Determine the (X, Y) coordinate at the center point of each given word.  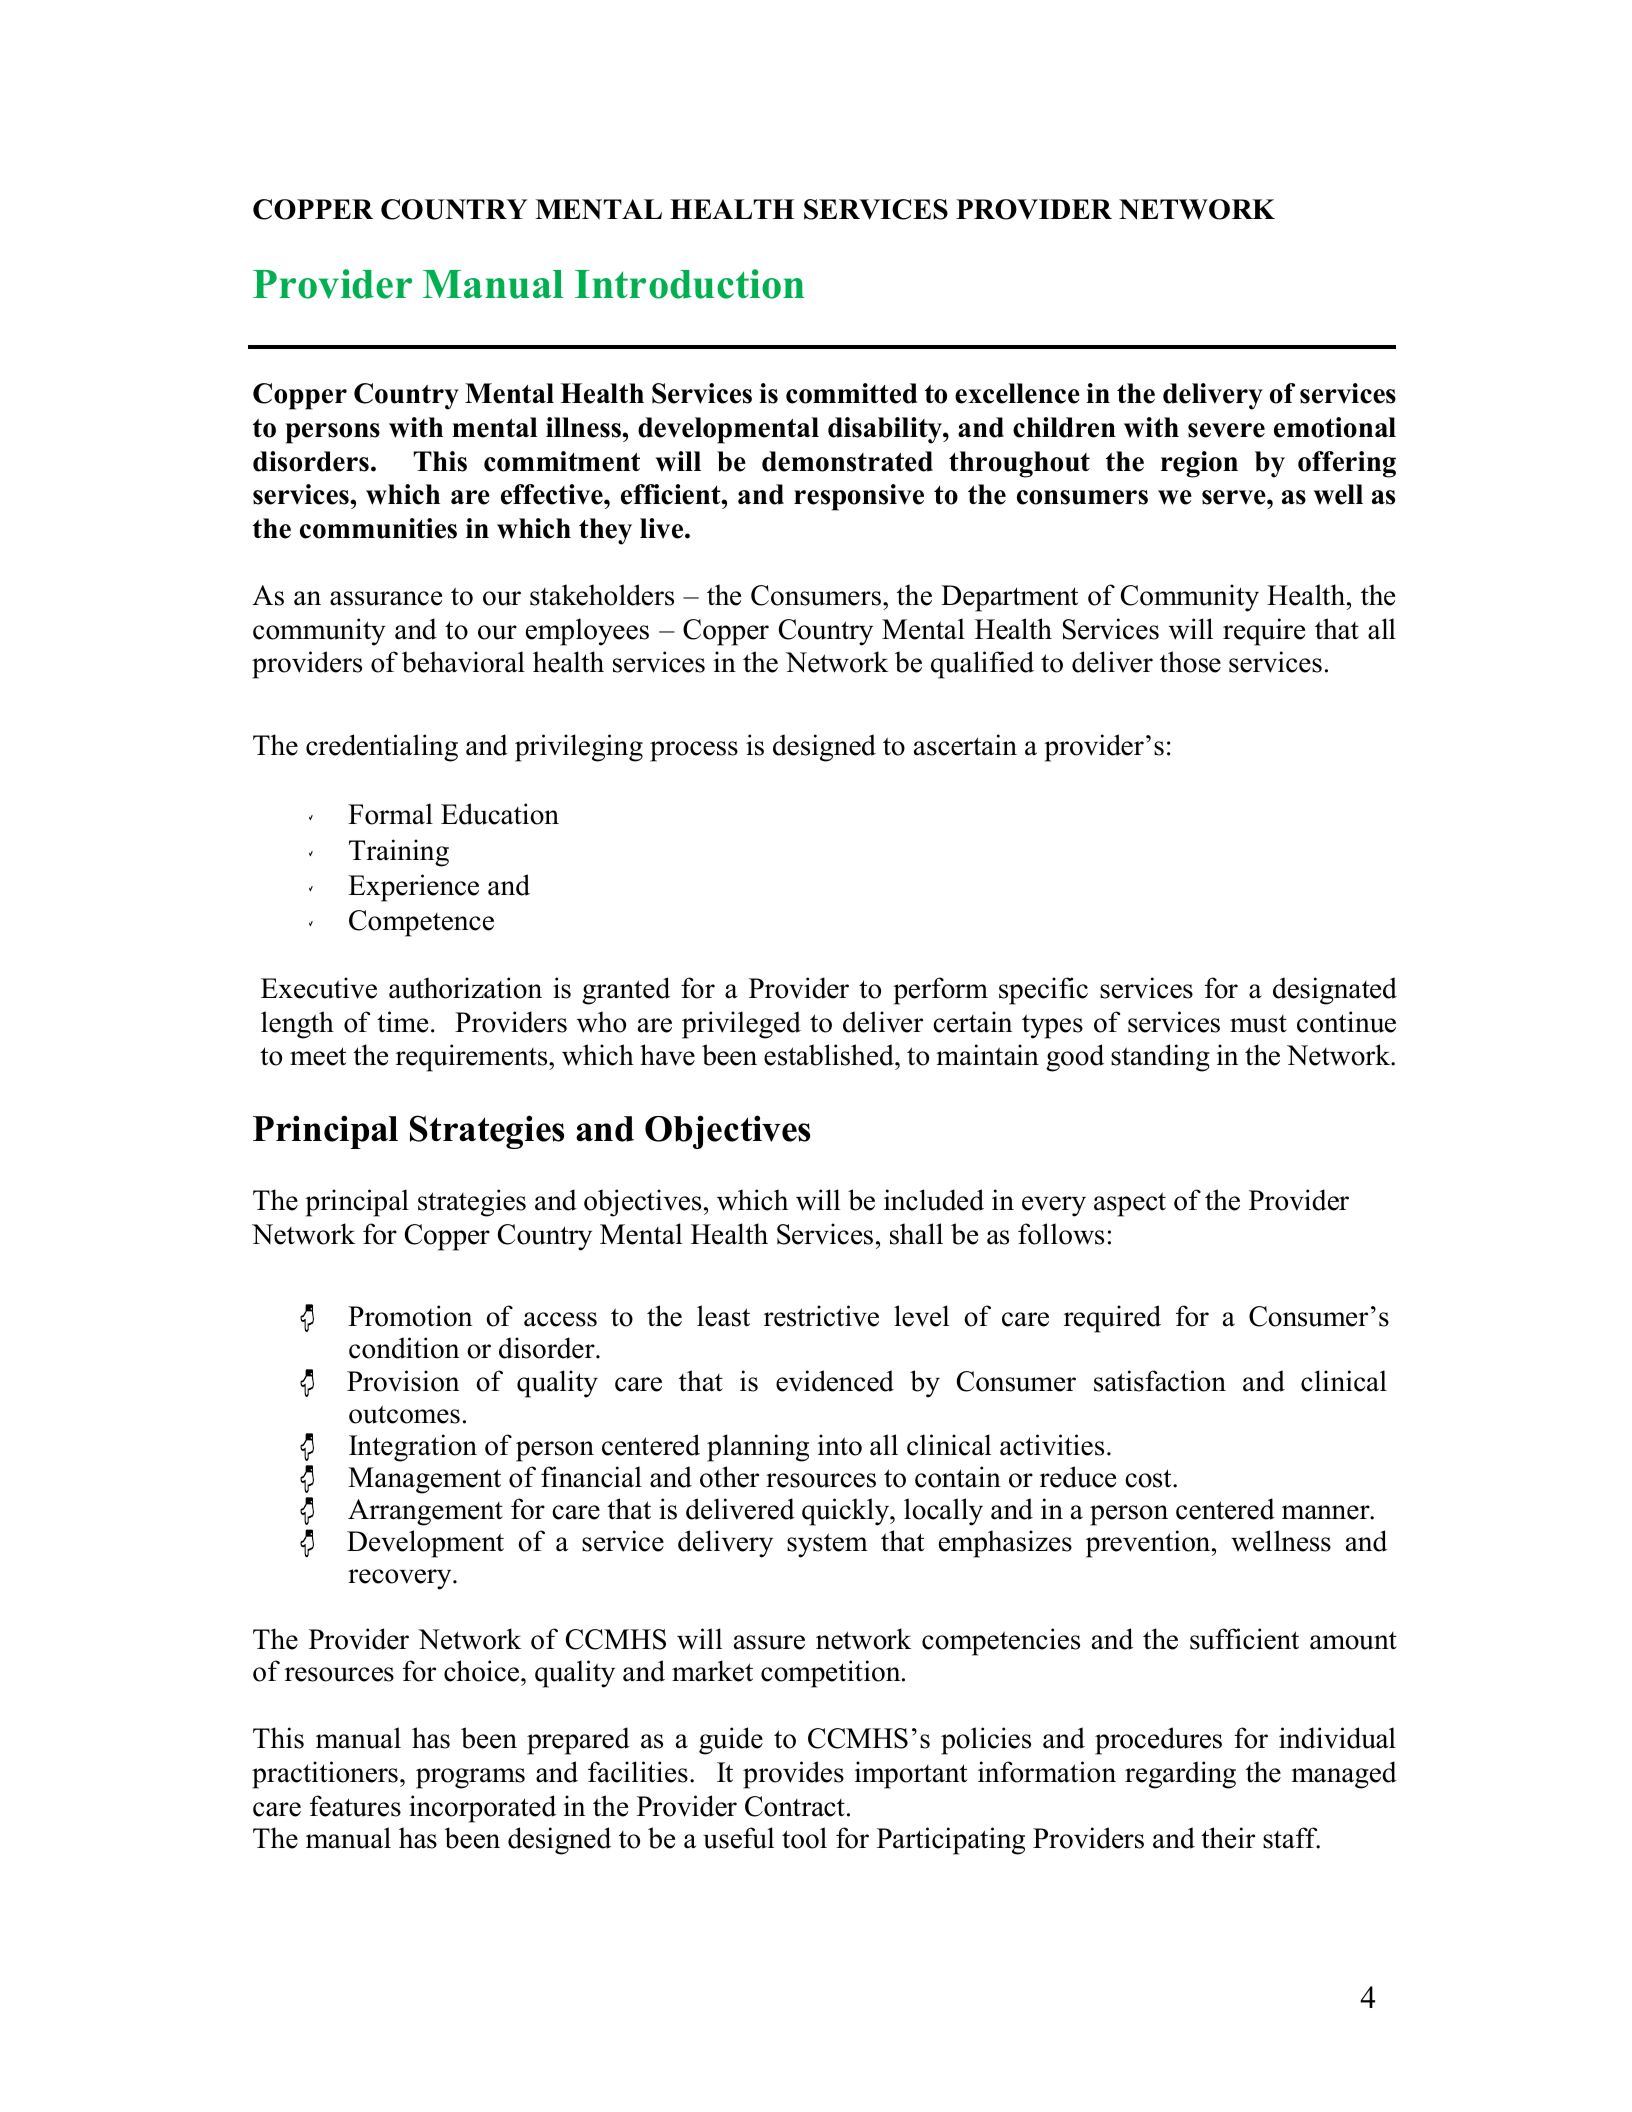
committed (851, 393)
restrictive (821, 1316)
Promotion (410, 1316)
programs (470, 1778)
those (1190, 662)
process (694, 751)
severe (1226, 430)
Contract (795, 1806)
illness (584, 427)
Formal (390, 814)
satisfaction (1160, 1381)
